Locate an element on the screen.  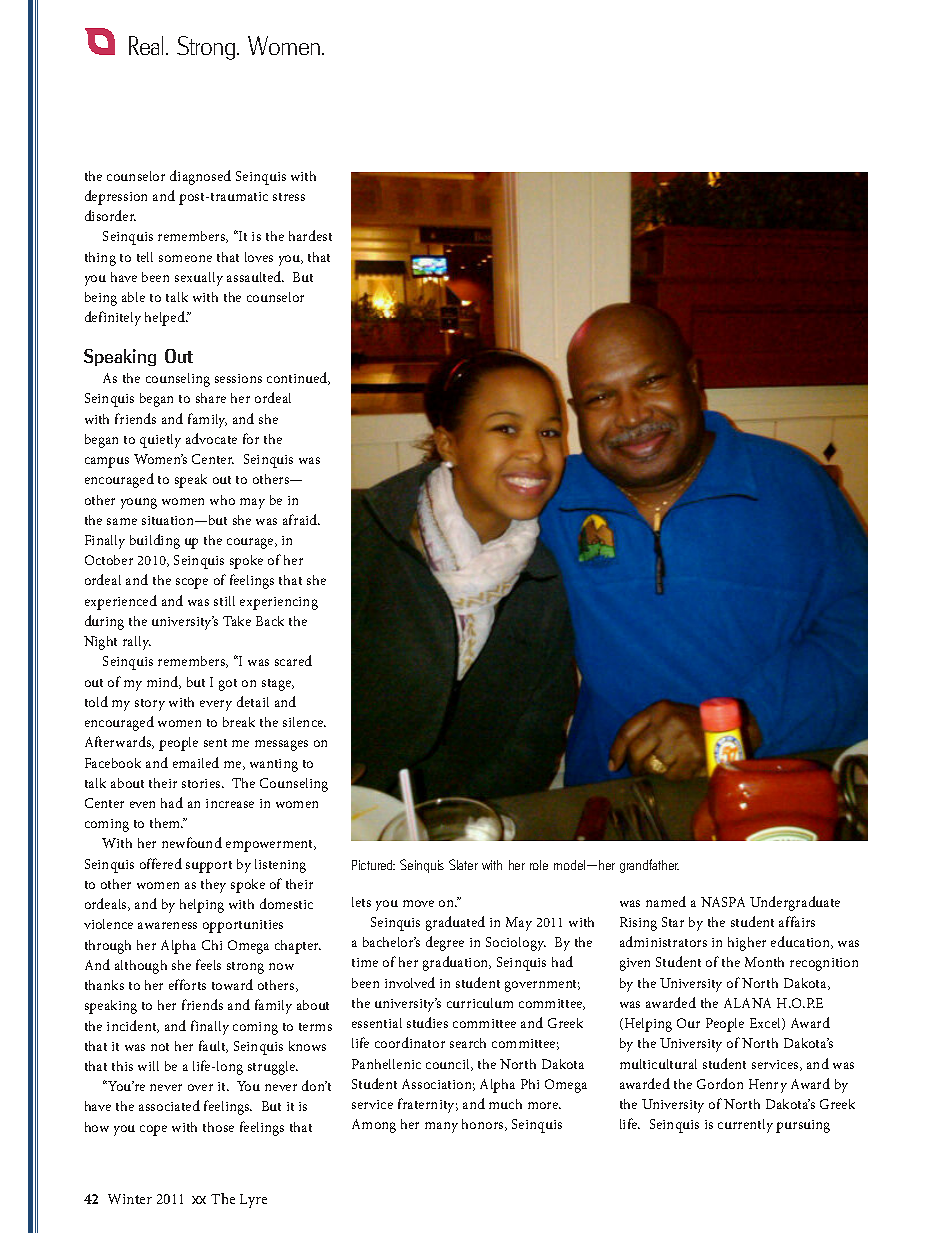
Undergraduate is located at coordinates (795, 903).
